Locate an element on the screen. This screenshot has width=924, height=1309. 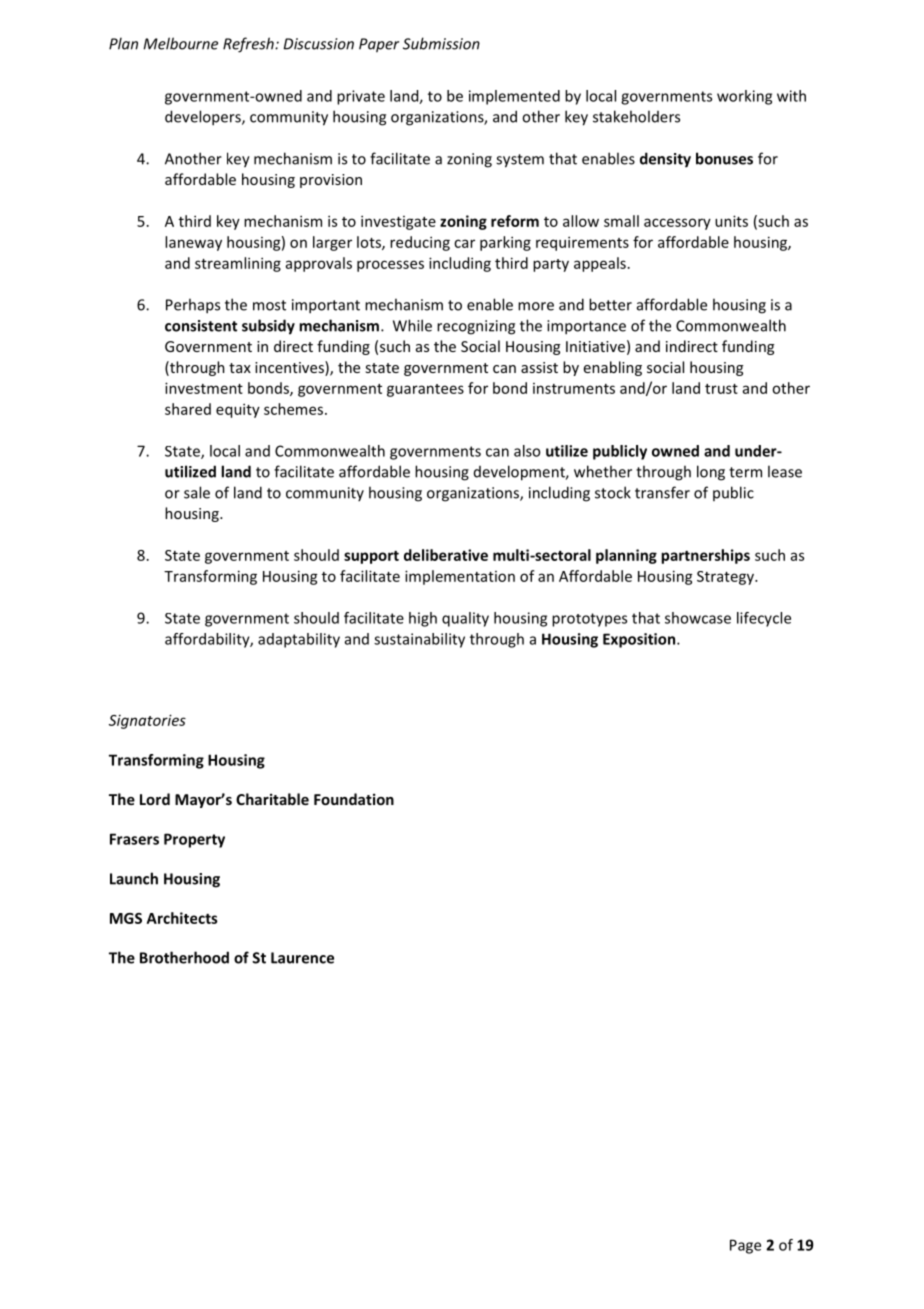
developers is located at coordinates (204, 118).
